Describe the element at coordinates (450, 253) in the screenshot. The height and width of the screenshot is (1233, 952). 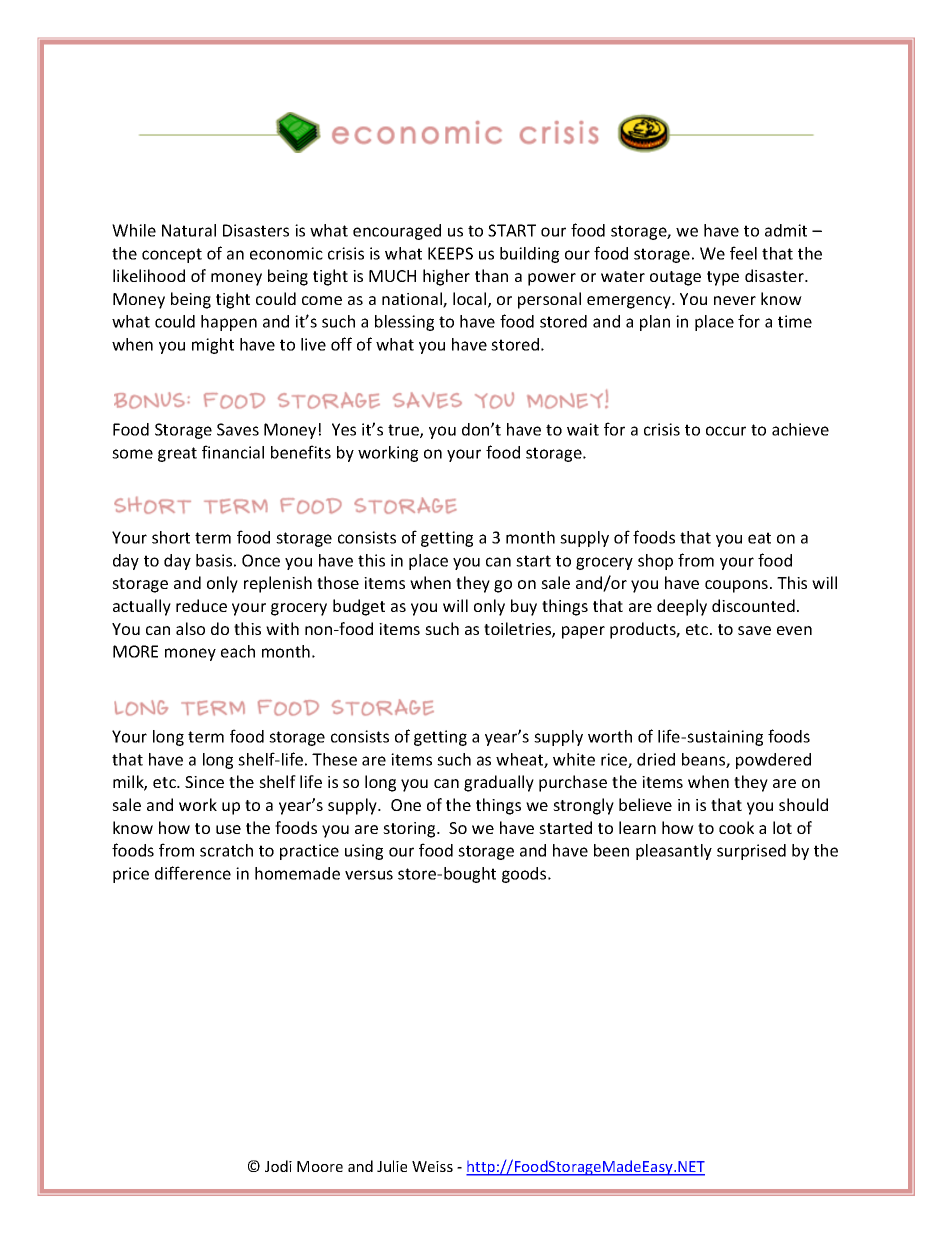
I see `KEEPS` at that location.
